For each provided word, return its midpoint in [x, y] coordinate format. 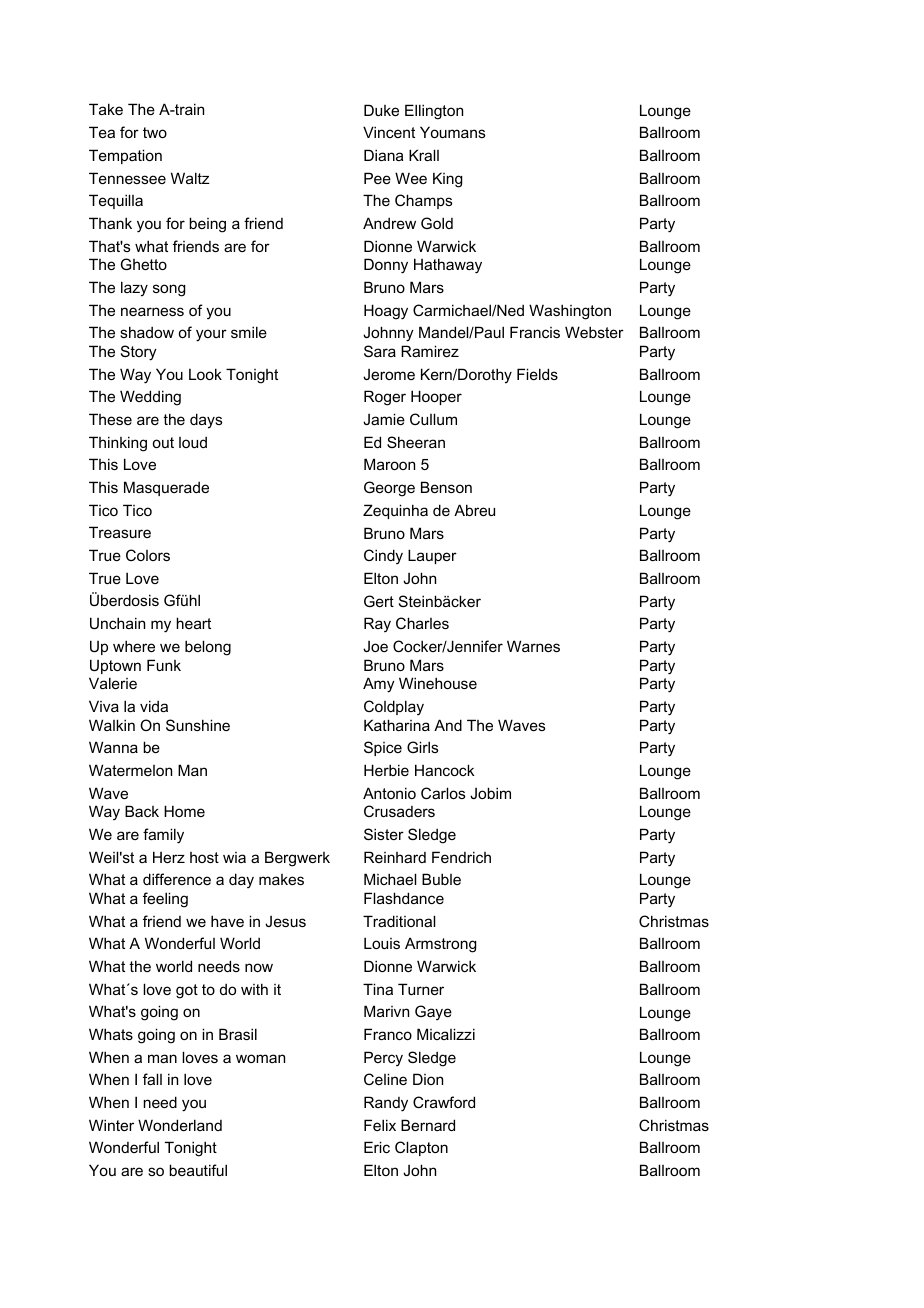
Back [142, 811]
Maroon [389, 464]
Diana [383, 155]
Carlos [443, 793]
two [155, 132]
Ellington [434, 112]
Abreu [474, 510]
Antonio [389, 793]
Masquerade [166, 488]
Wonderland [180, 1125]
